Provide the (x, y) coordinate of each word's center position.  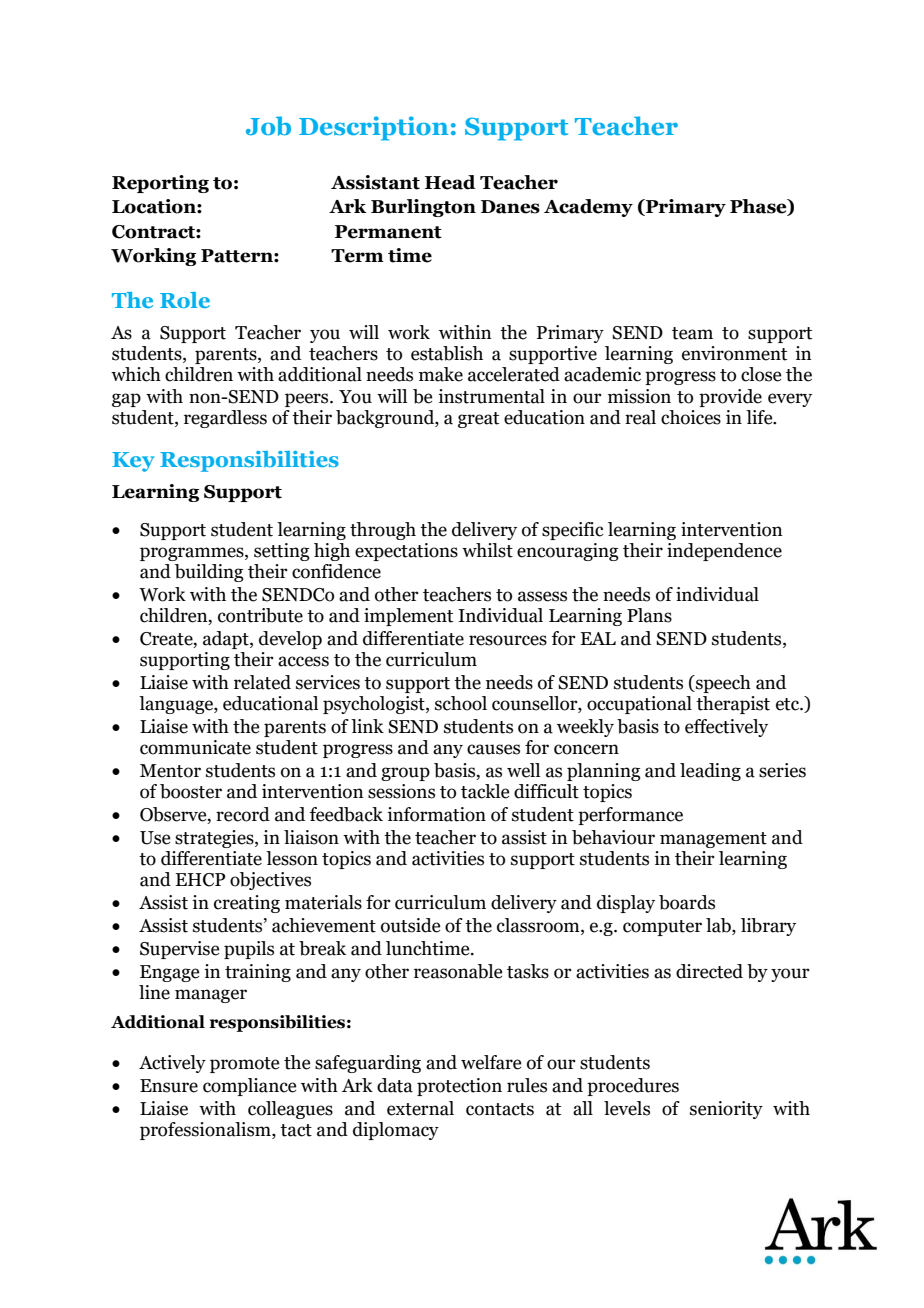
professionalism (206, 1131)
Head (450, 182)
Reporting (160, 184)
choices (691, 417)
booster (191, 791)
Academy (588, 208)
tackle (485, 791)
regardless (225, 419)
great (478, 420)
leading (710, 772)
